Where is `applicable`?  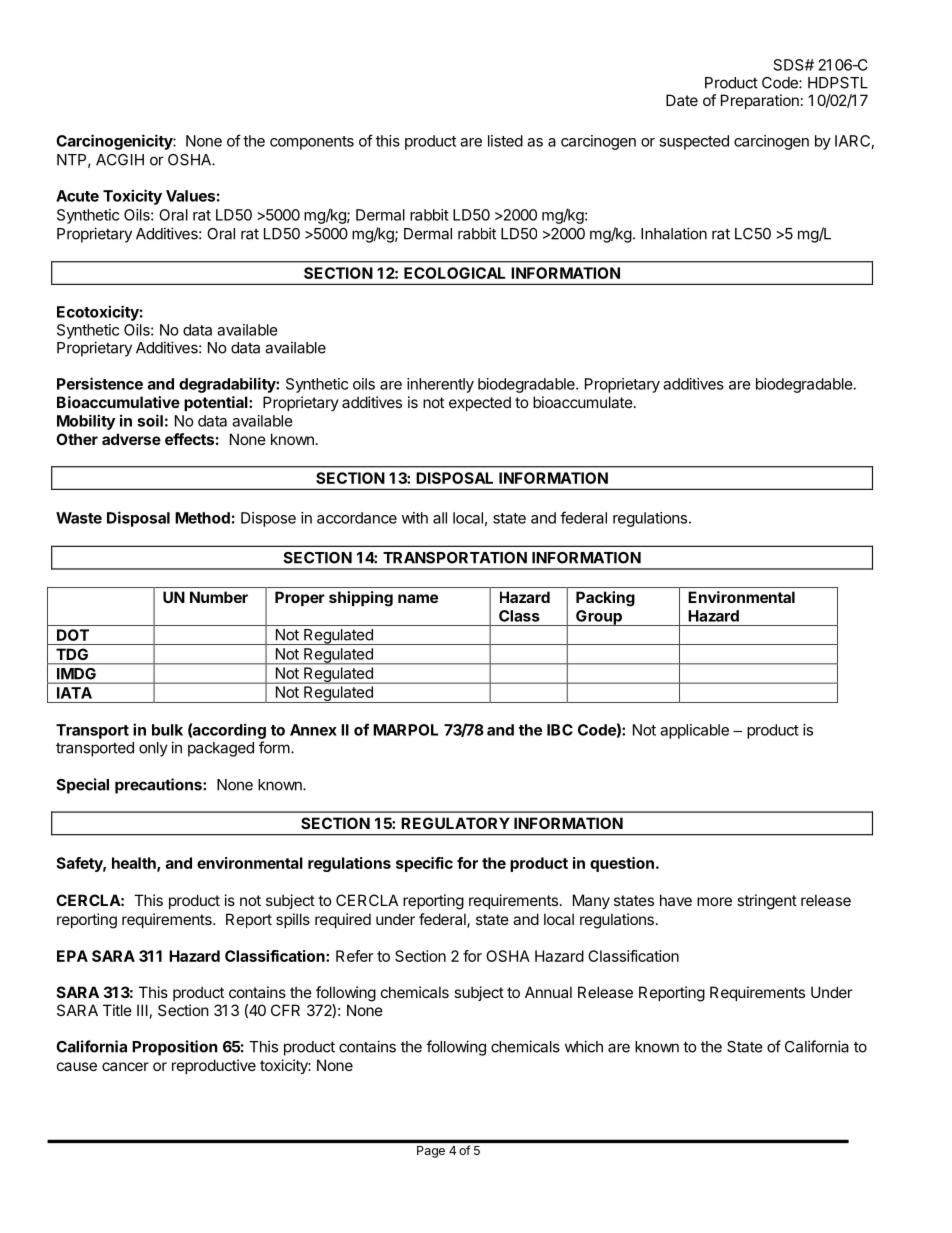
applicable is located at coordinates (694, 731).
